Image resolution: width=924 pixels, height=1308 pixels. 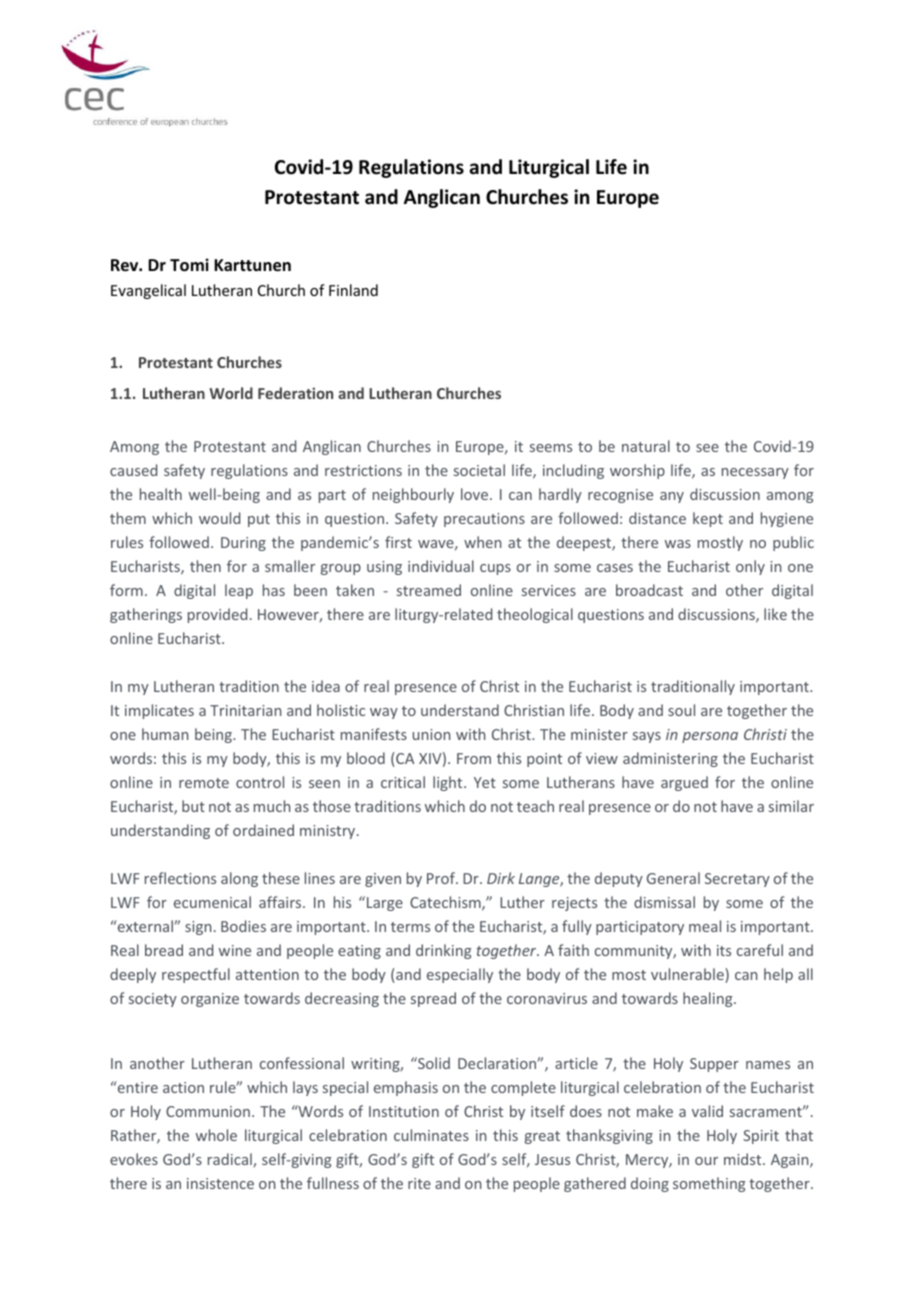 What do you see at coordinates (646, 446) in the screenshot?
I see `natural` at bounding box center [646, 446].
